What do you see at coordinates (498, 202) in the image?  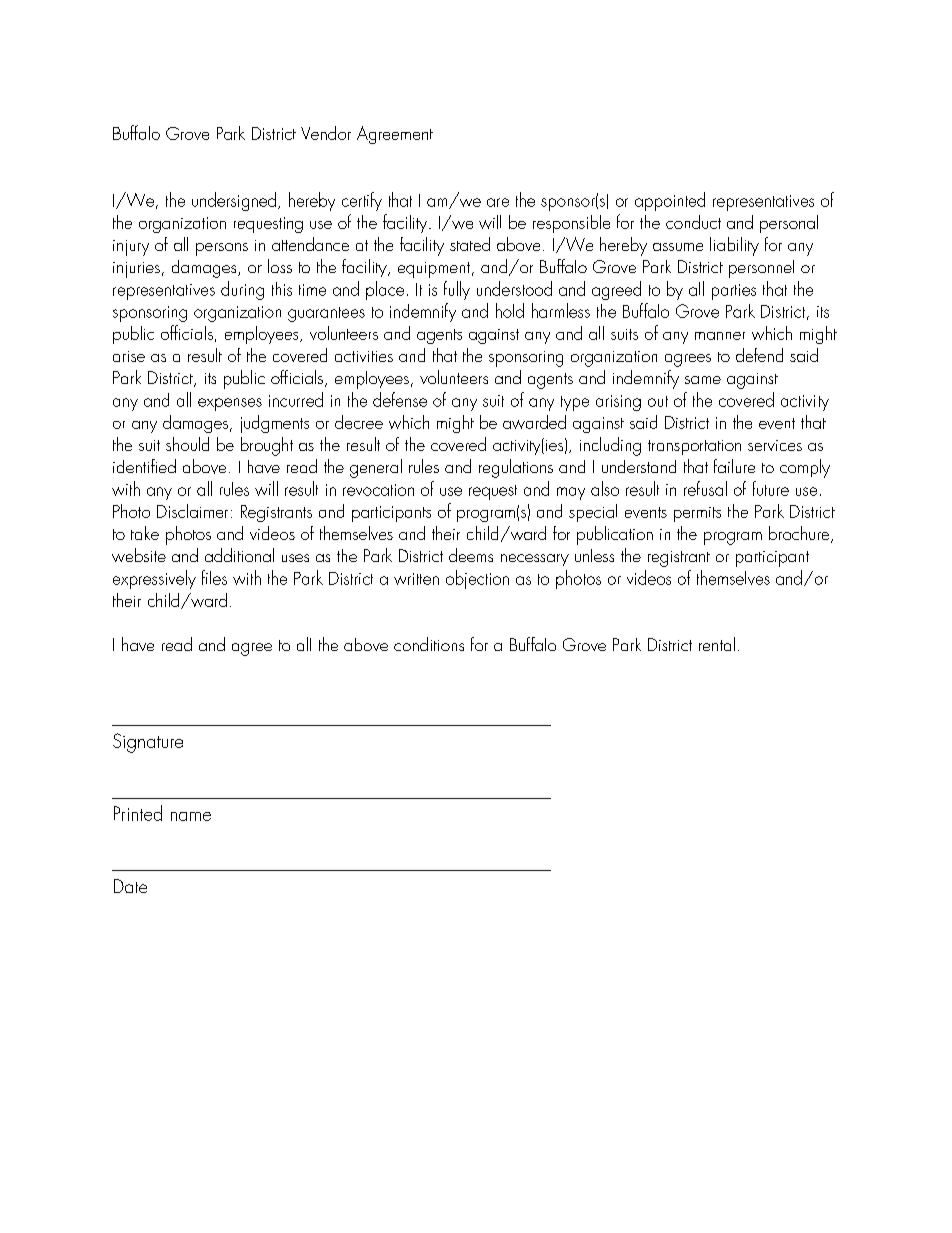 I see `are` at bounding box center [498, 202].
